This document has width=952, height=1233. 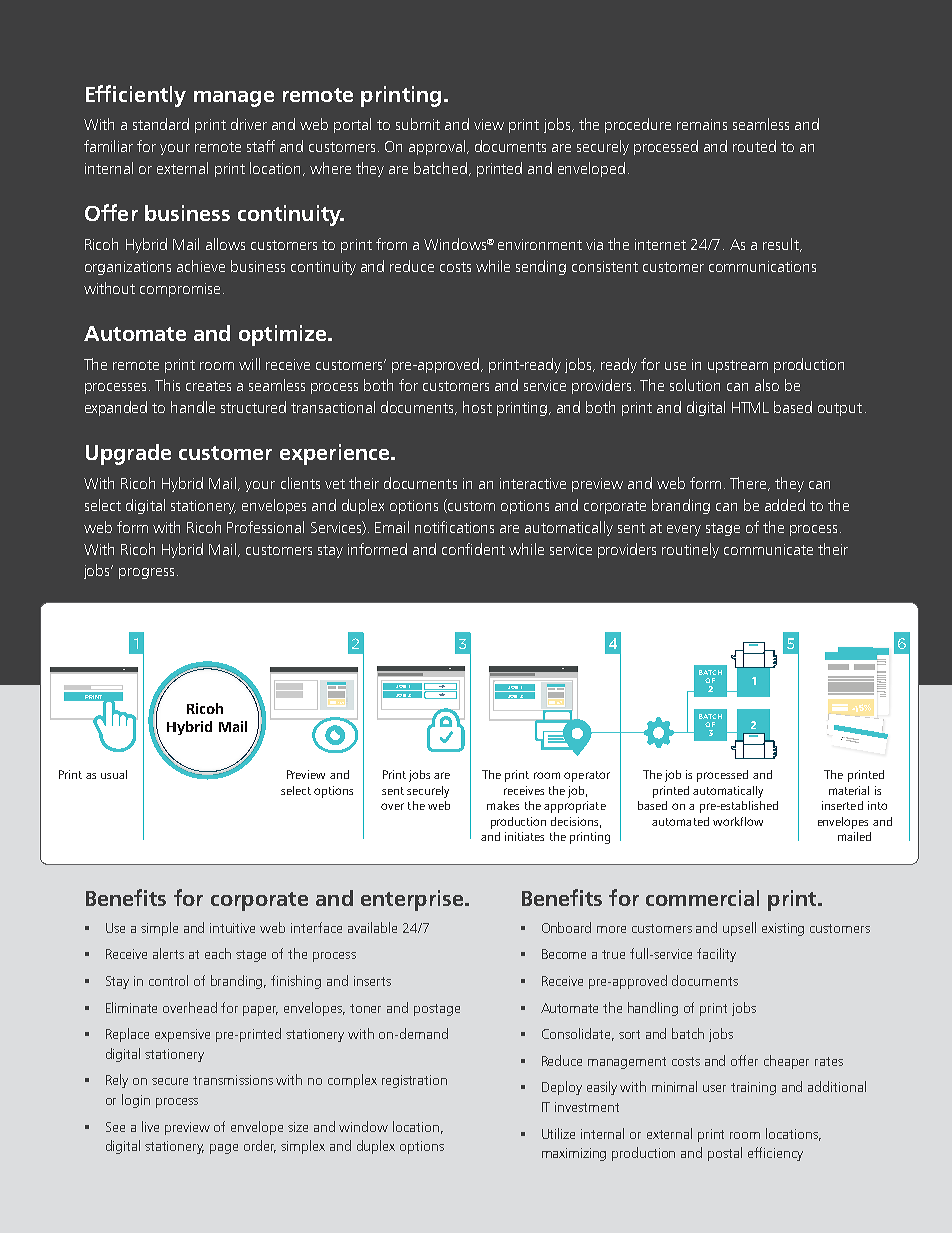 What do you see at coordinates (232, 928) in the document?
I see `intuitive` at bounding box center [232, 928].
